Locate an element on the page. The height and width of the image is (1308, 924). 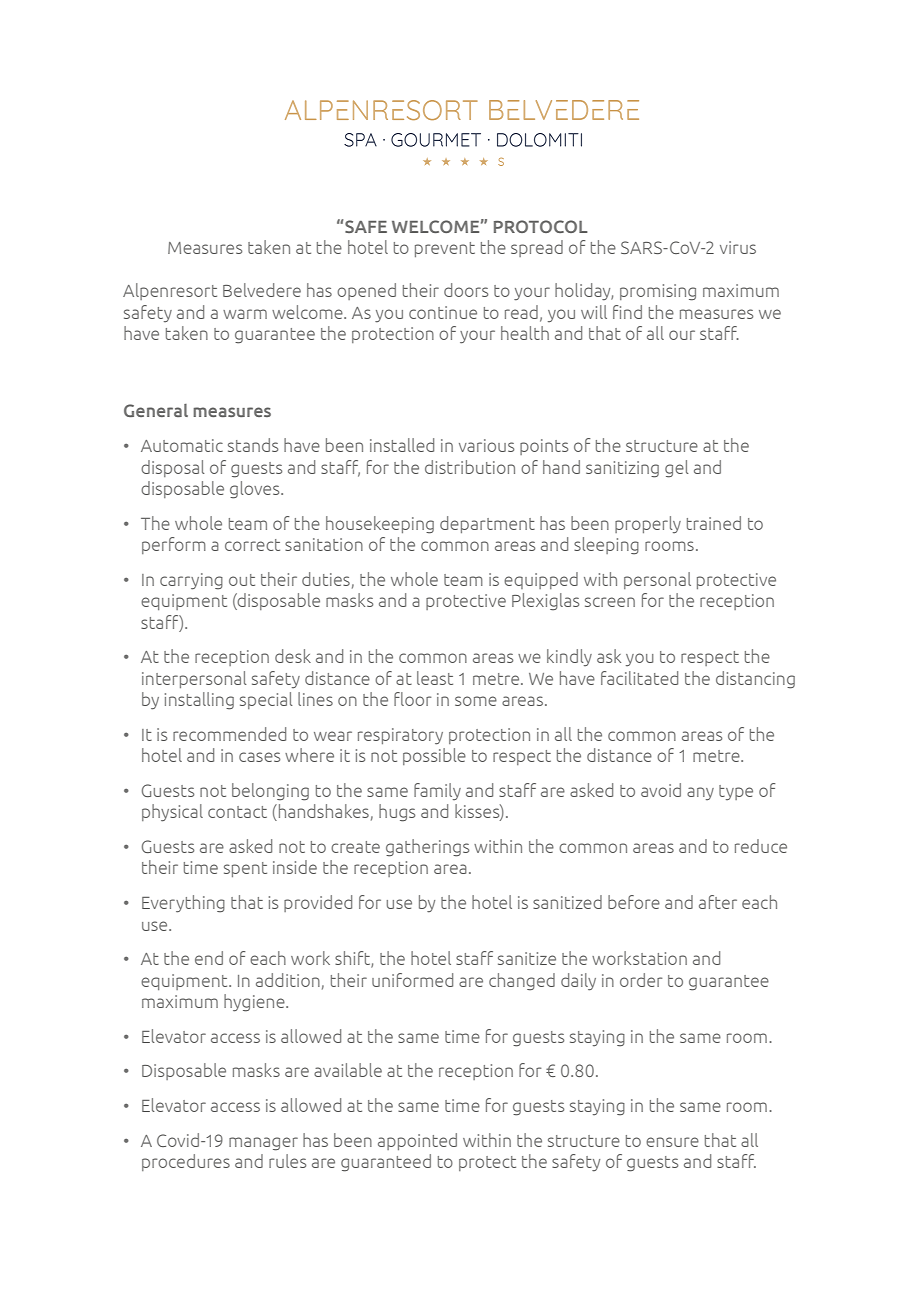
prevent is located at coordinates (445, 249).
